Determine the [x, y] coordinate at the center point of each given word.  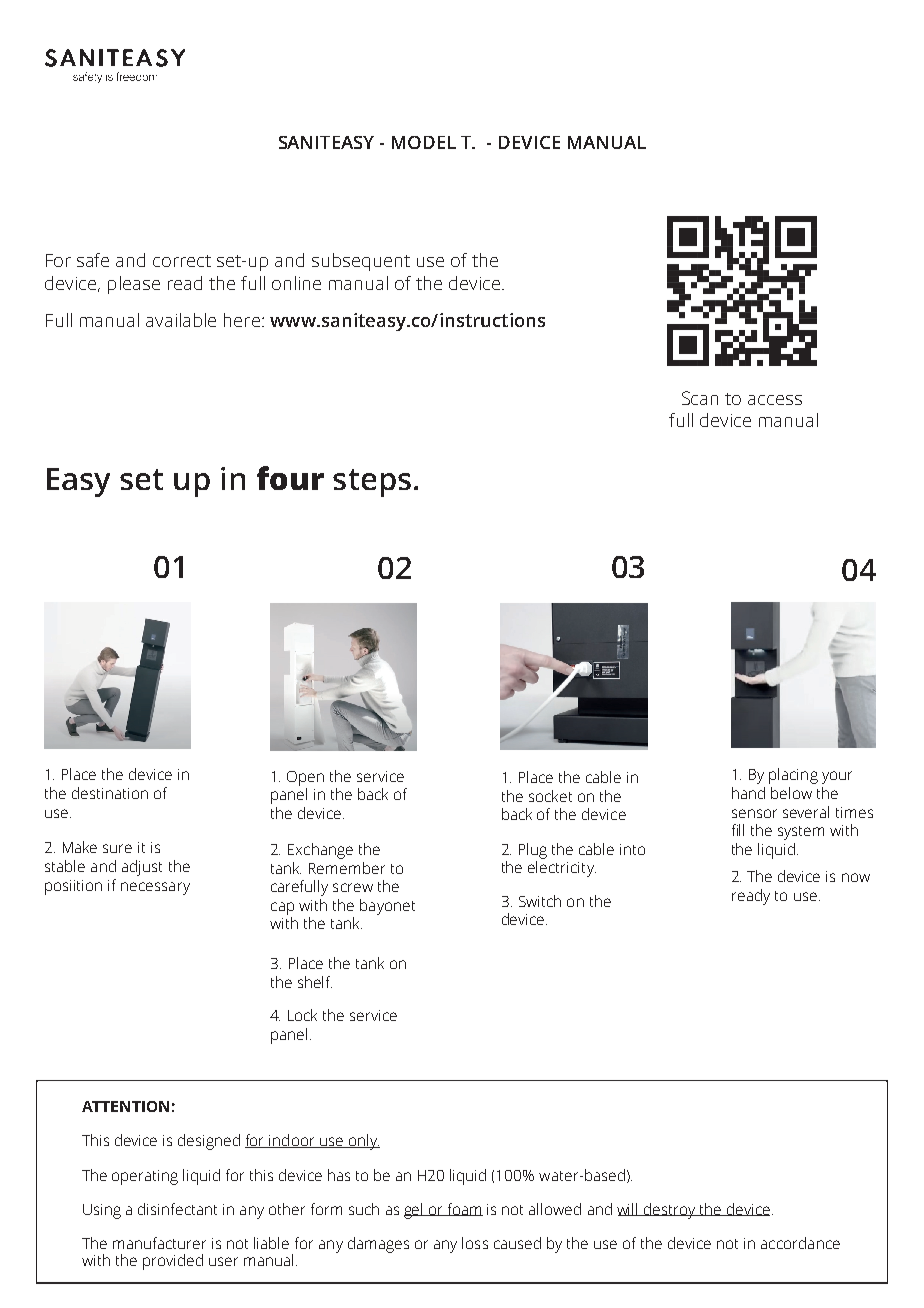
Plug [533, 851]
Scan [700, 398]
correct [182, 261]
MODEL [424, 142]
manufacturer [159, 1243]
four [290, 478]
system [801, 833]
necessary [155, 888]
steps [372, 483]
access [775, 400]
